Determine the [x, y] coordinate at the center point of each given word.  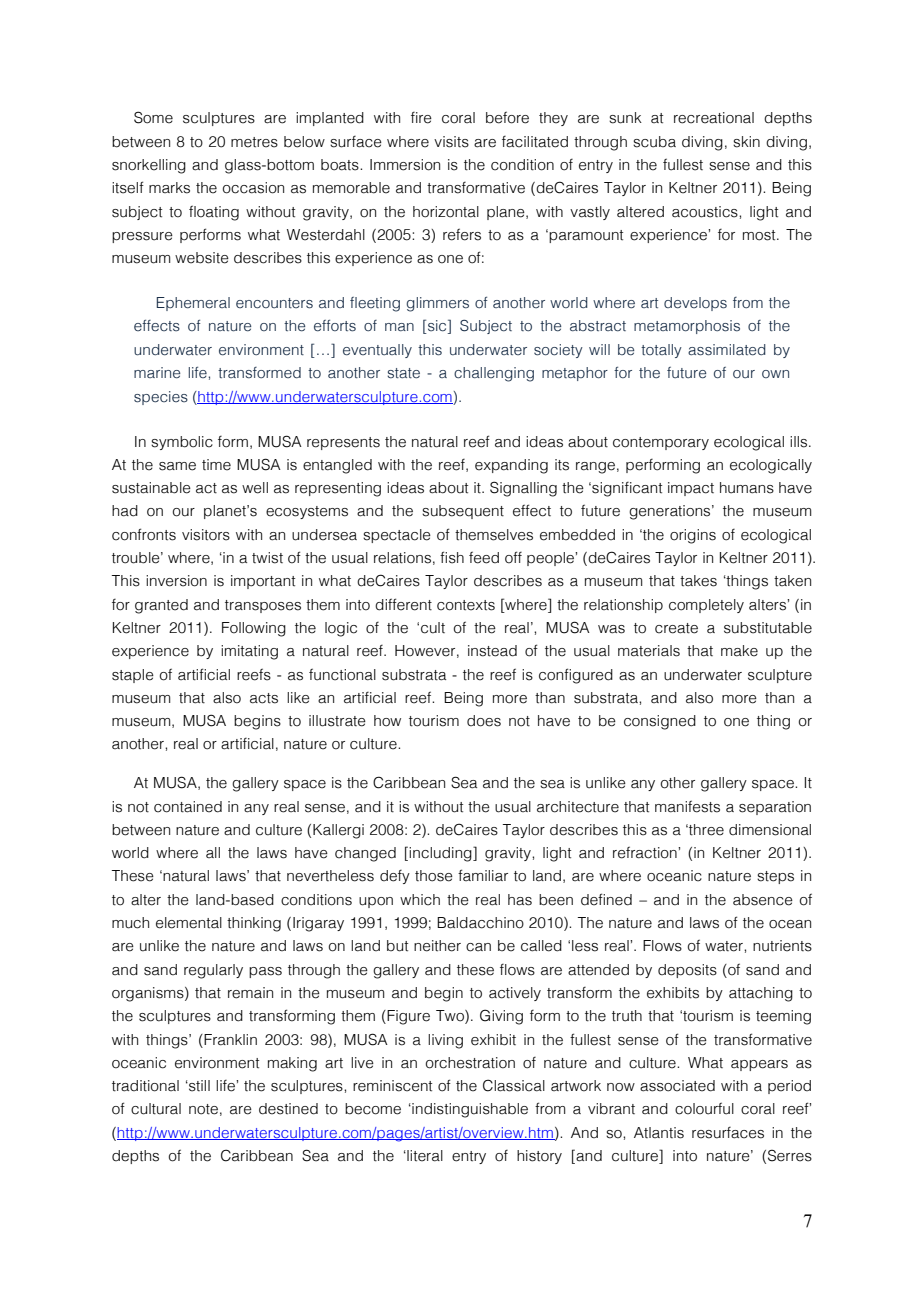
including [441, 854]
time [216, 465]
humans [747, 488]
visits [451, 142]
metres [254, 142]
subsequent [463, 512]
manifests [687, 806]
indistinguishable [469, 1110]
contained [188, 807]
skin [746, 142]
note [203, 1109]
